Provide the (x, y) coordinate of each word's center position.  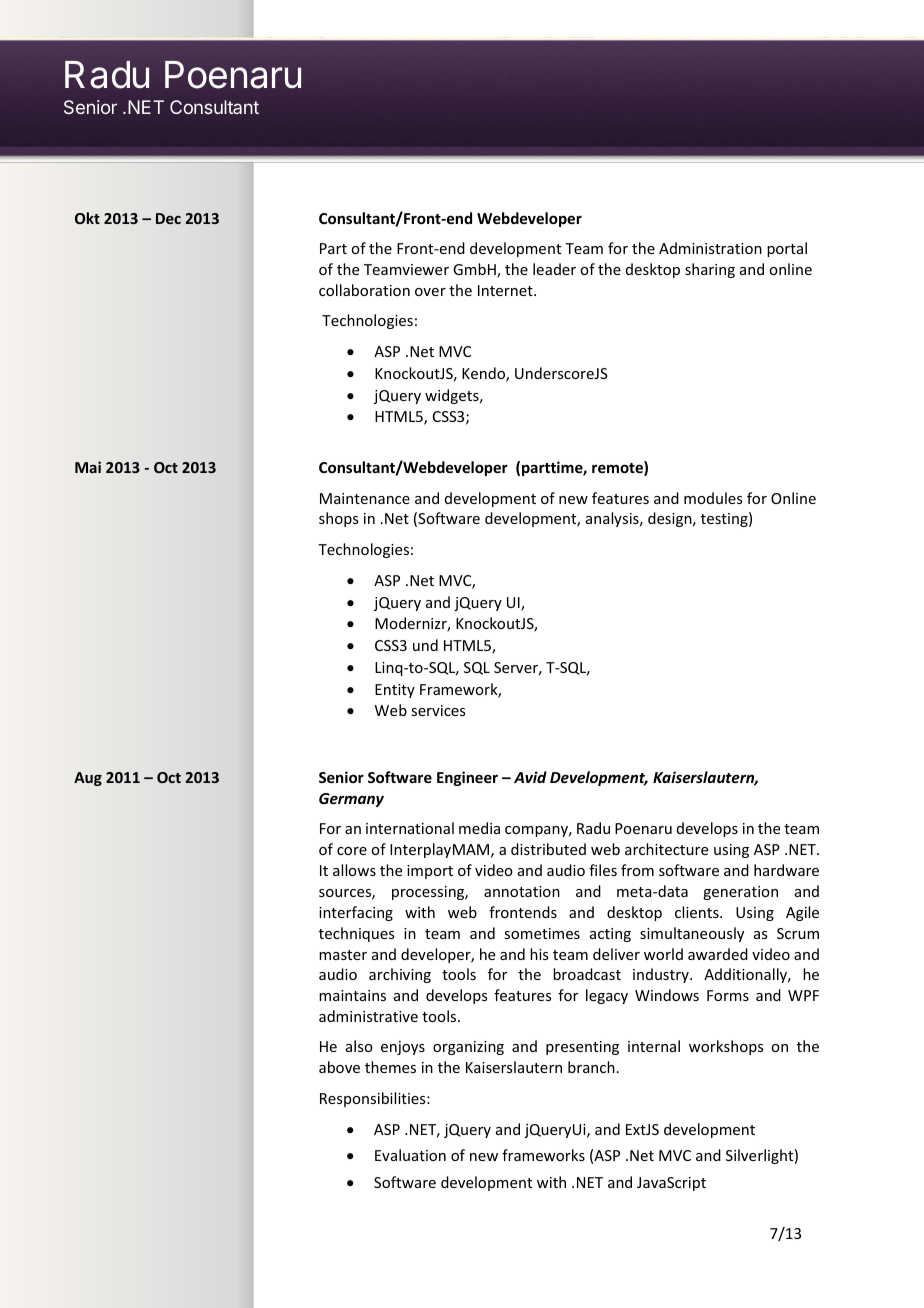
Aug (88, 779)
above (339, 1067)
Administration (710, 248)
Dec (168, 218)
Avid (530, 777)
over (430, 292)
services (438, 710)
